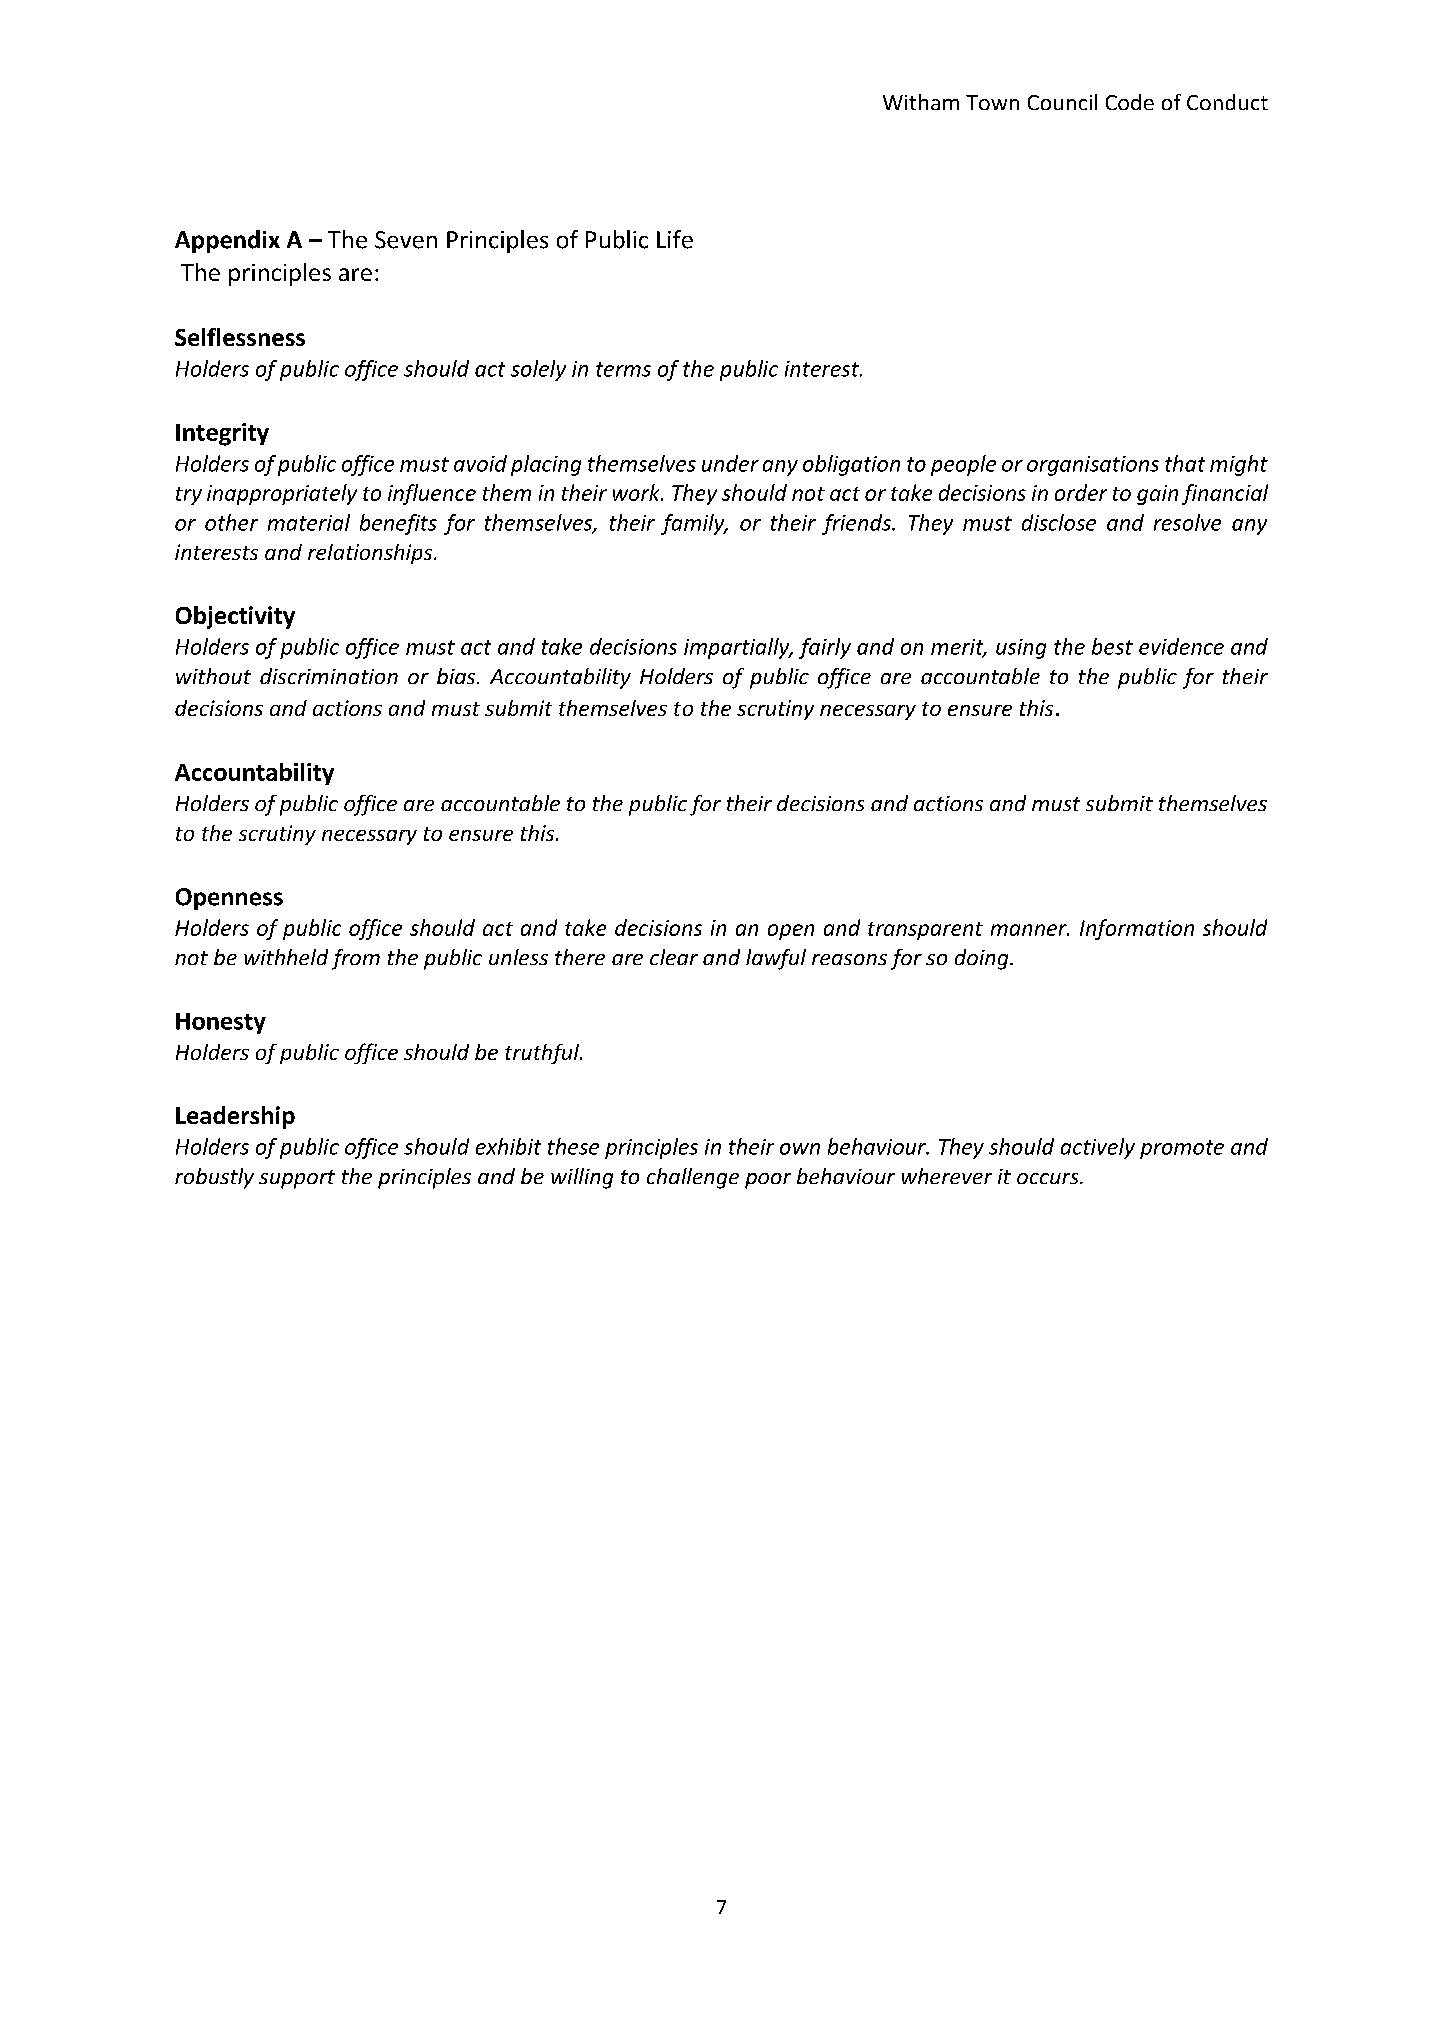 The height and width of the document is (2040, 1443). I want to click on discrimination, so click(329, 676).
